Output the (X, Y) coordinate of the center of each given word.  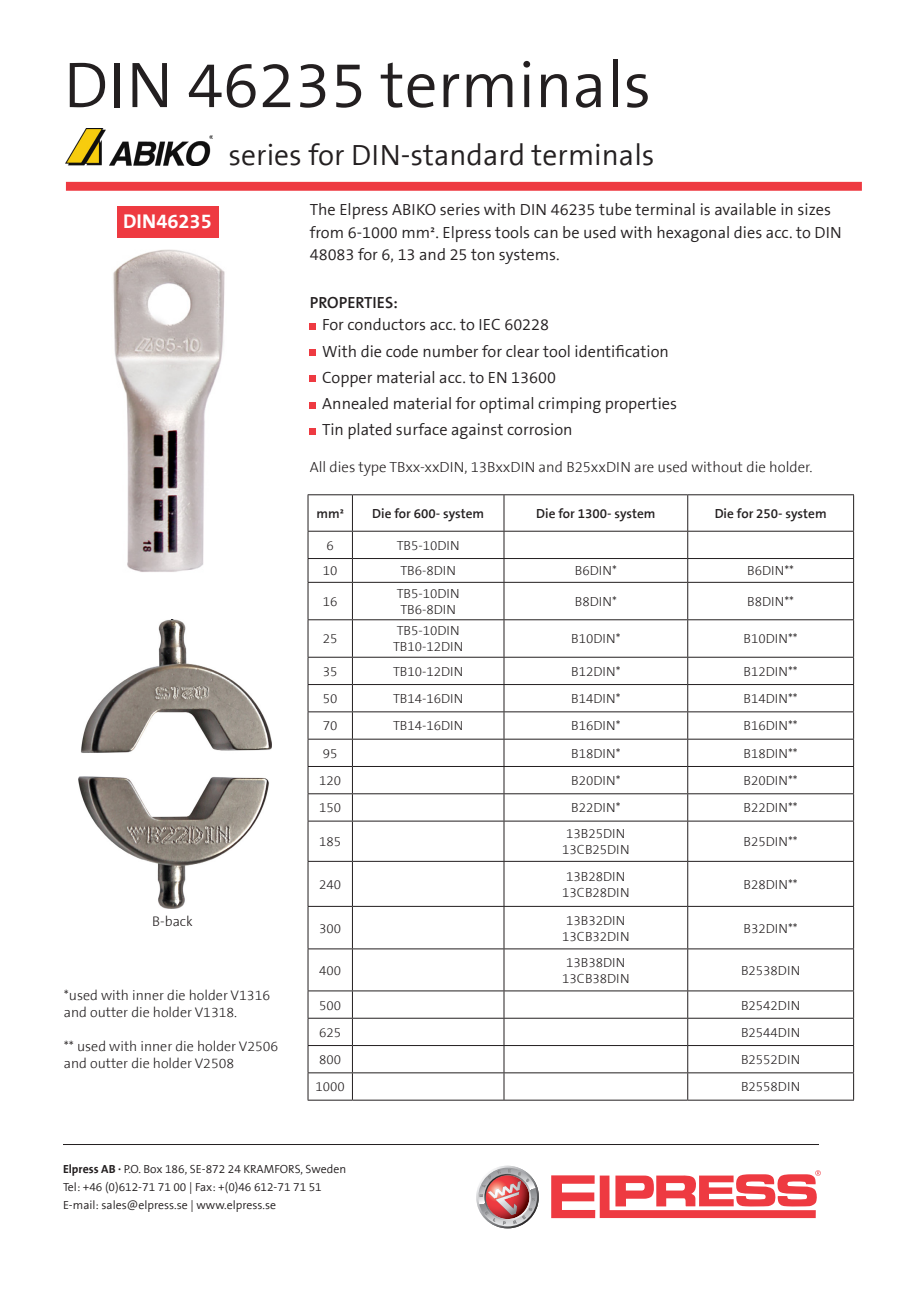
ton (482, 255)
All (317, 466)
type (372, 469)
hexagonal (693, 234)
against (477, 431)
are (644, 468)
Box (153, 1169)
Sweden (326, 1168)
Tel (69, 1186)
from (326, 232)
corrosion (539, 429)
